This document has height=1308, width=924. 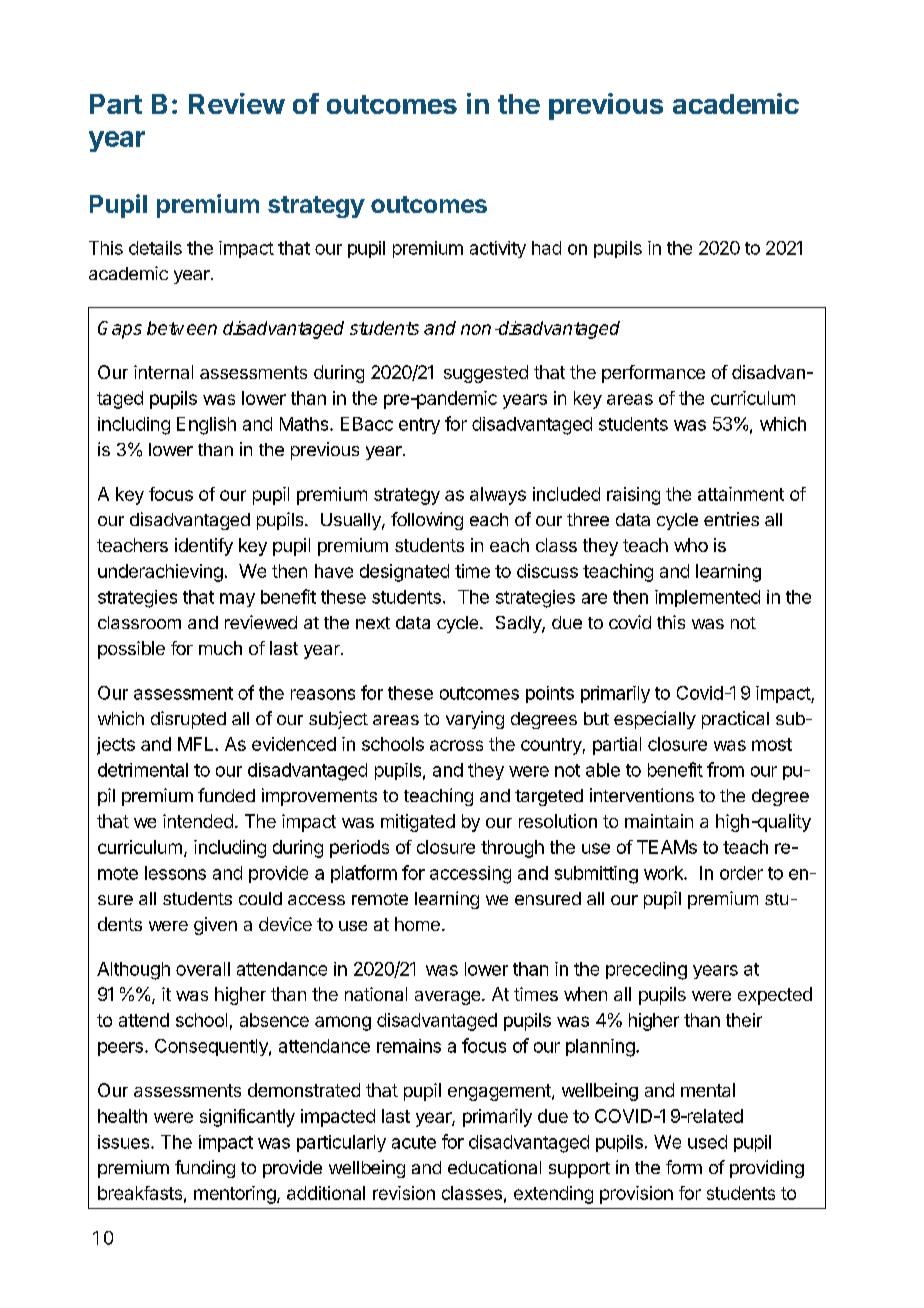 What do you see at coordinates (494, 1167) in the document?
I see `educational` at bounding box center [494, 1167].
